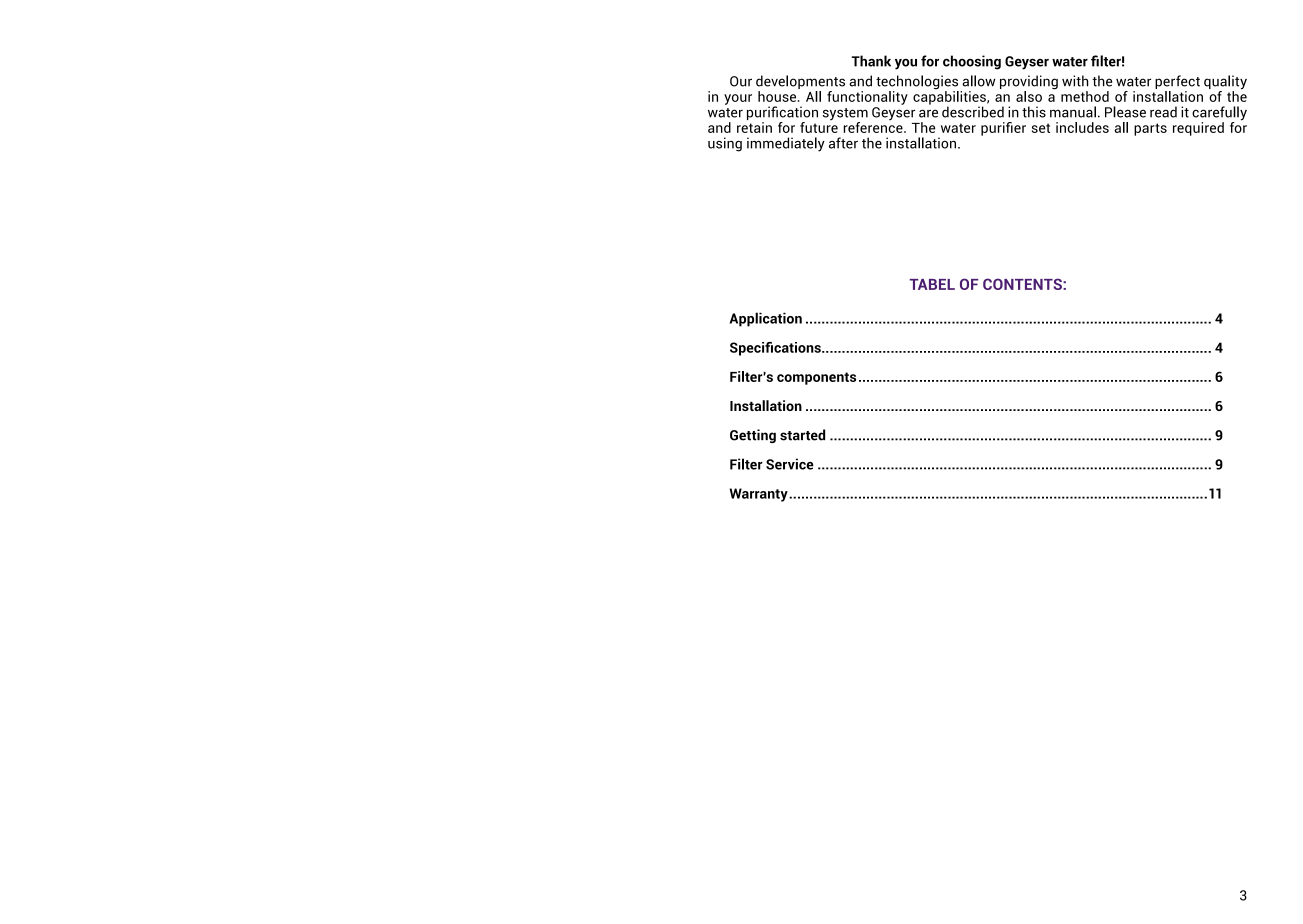 This image has height=924, width=1303. What do you see at coordinates (800, 83) in the image?
I see `developments` at bounding box center [800, 83].
